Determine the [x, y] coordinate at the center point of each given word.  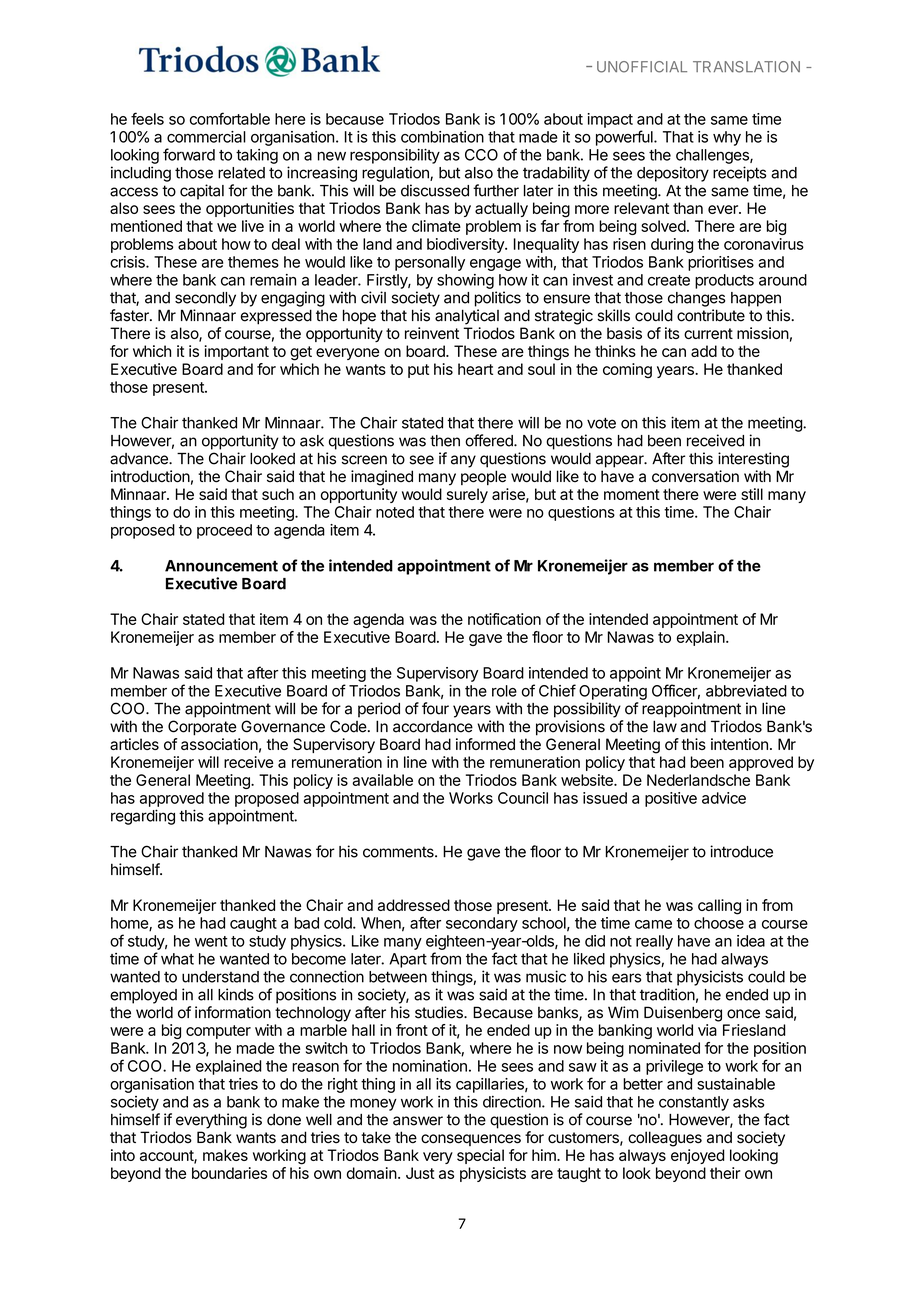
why [727, 138]
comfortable [230, 118]
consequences [471, 1140]
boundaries [229, 1173]
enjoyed [697, 1156]
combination [442, 137]
